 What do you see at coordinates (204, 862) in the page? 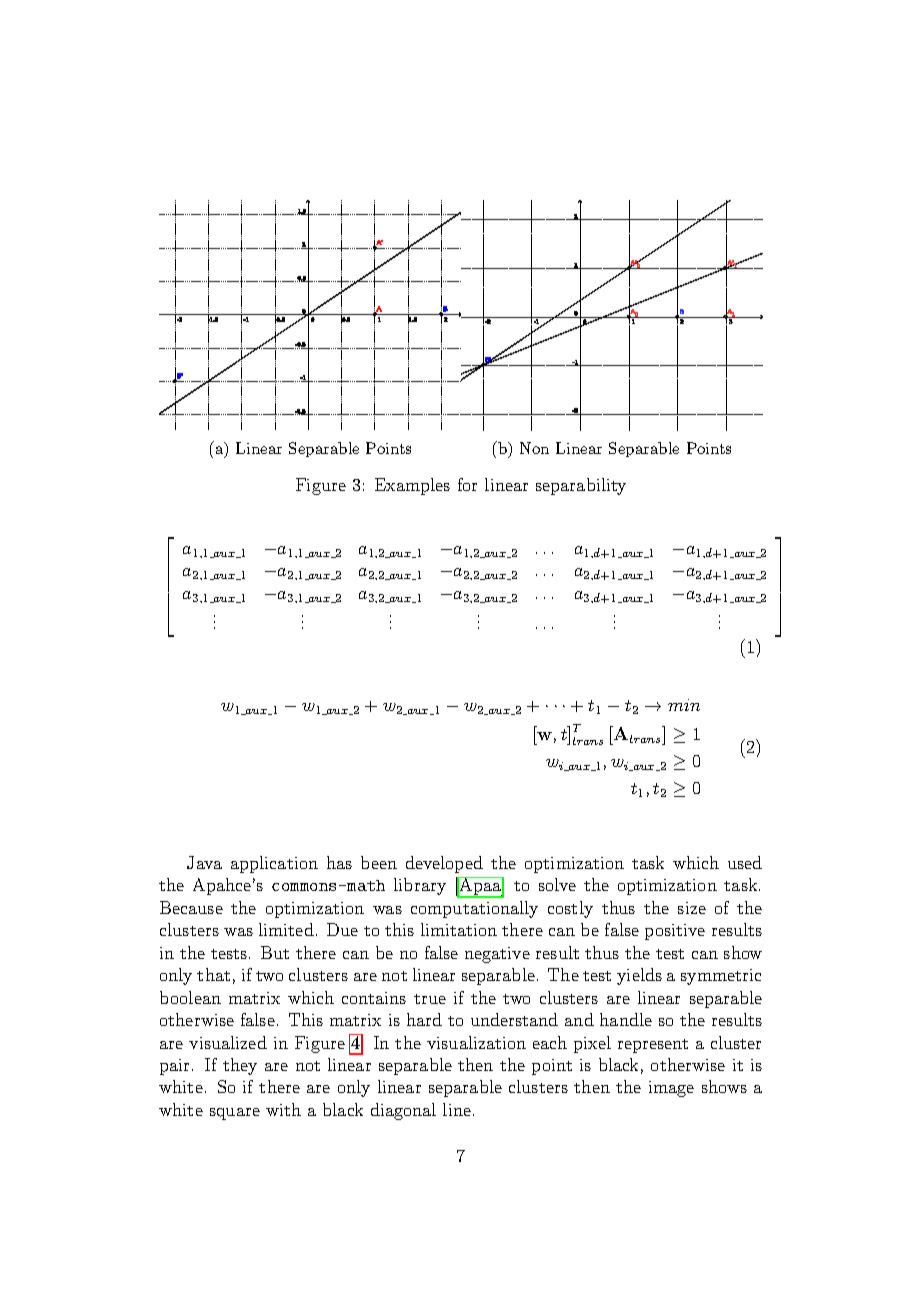
I see `Java` at bounding box center [204, 862].
